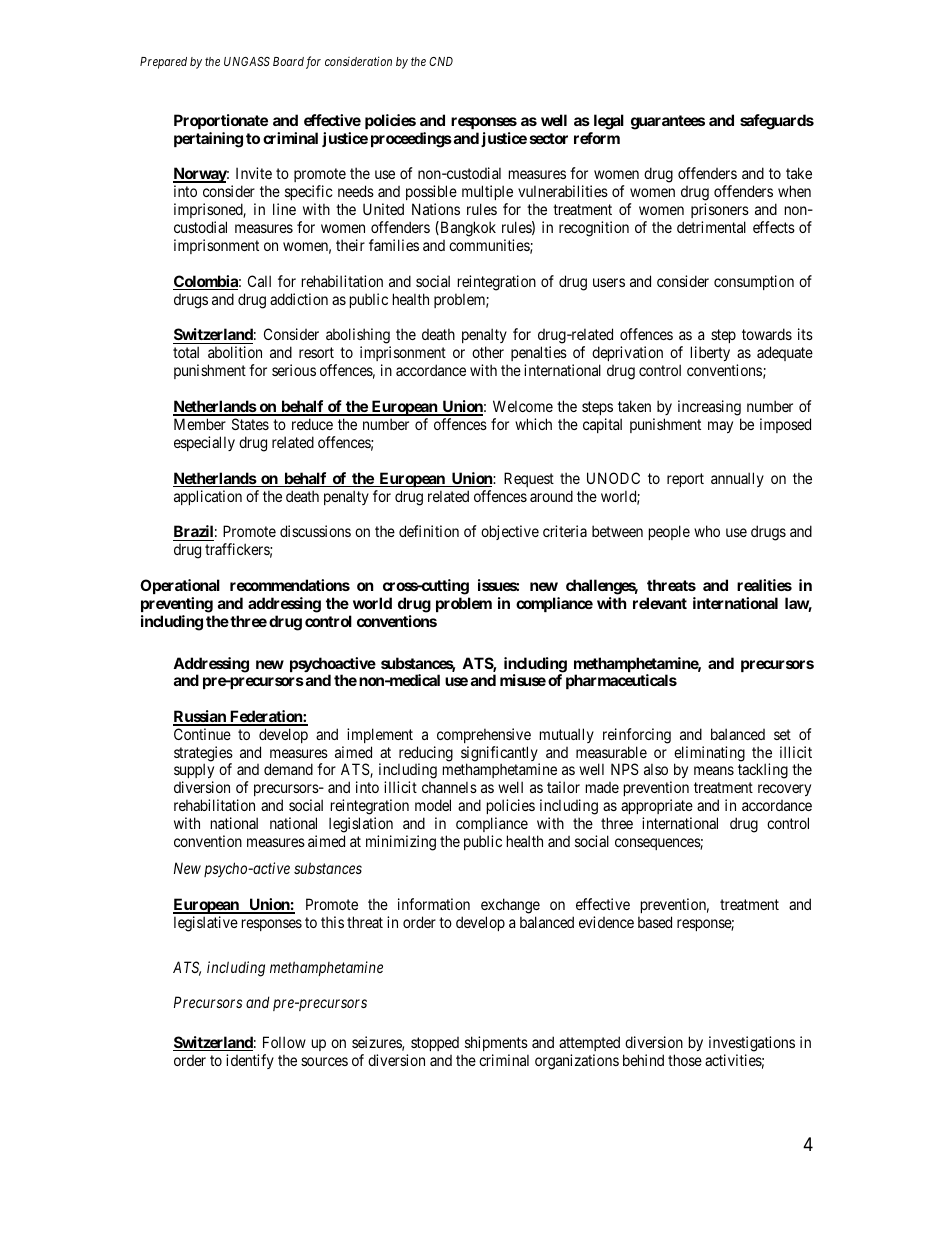 This screenshot has height=1233, width=952. I want to click on CND, so click(441, 61).
